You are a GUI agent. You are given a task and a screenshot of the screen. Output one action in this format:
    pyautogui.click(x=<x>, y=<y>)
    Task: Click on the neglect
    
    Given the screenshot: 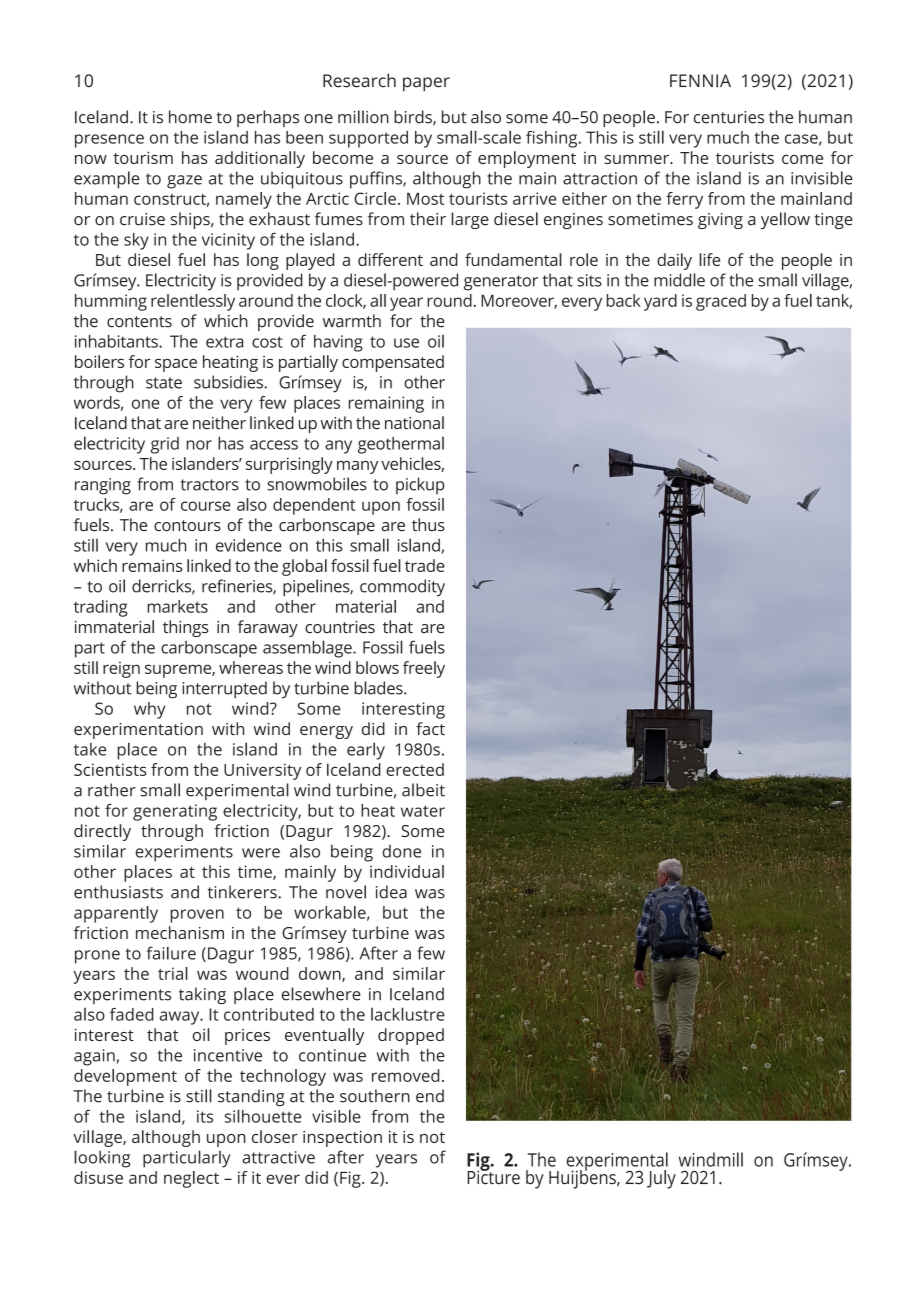 What is the action you would take?
    pyautogui.click(x=191, y=1179)
